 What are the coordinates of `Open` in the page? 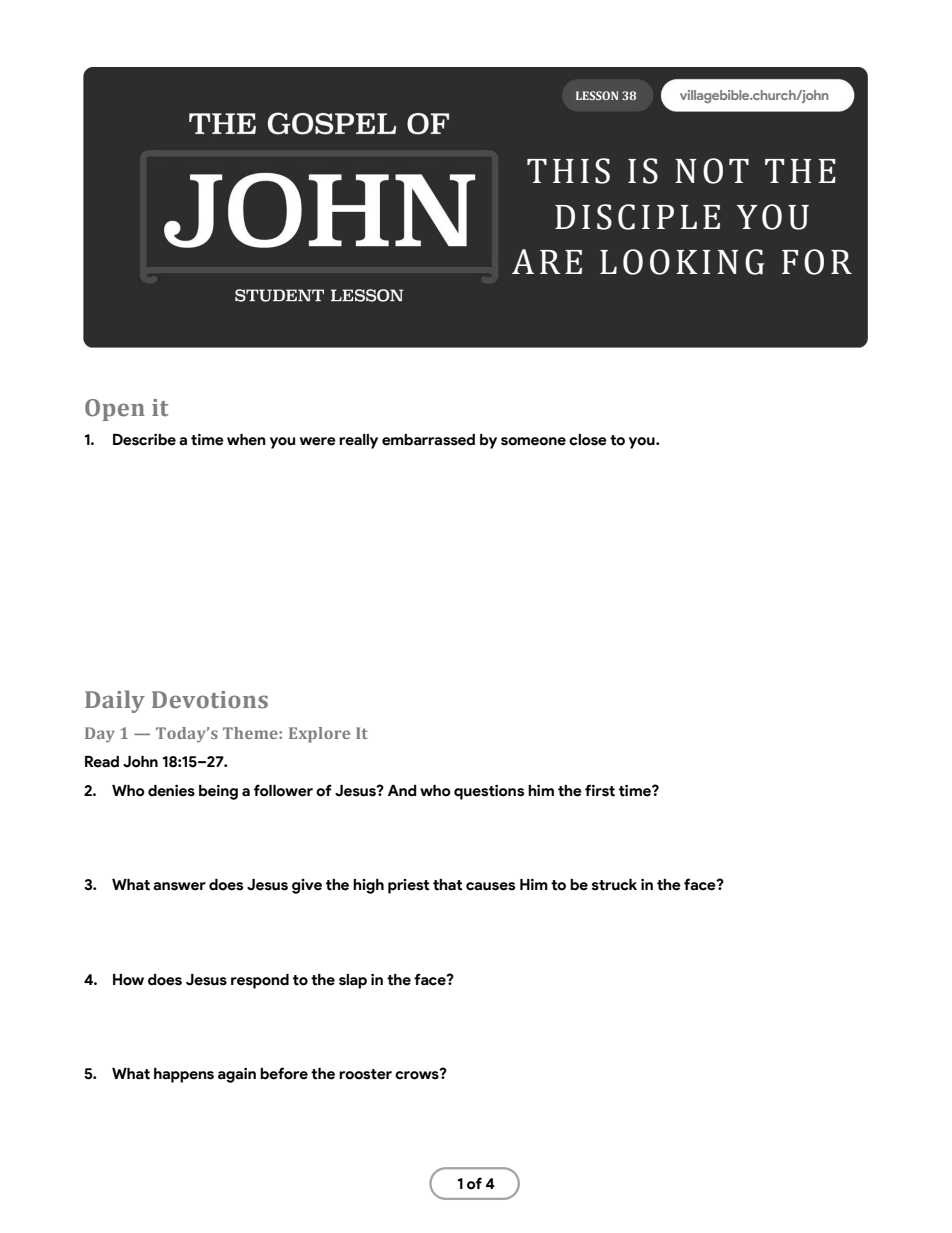 It's located at (115, 410).
